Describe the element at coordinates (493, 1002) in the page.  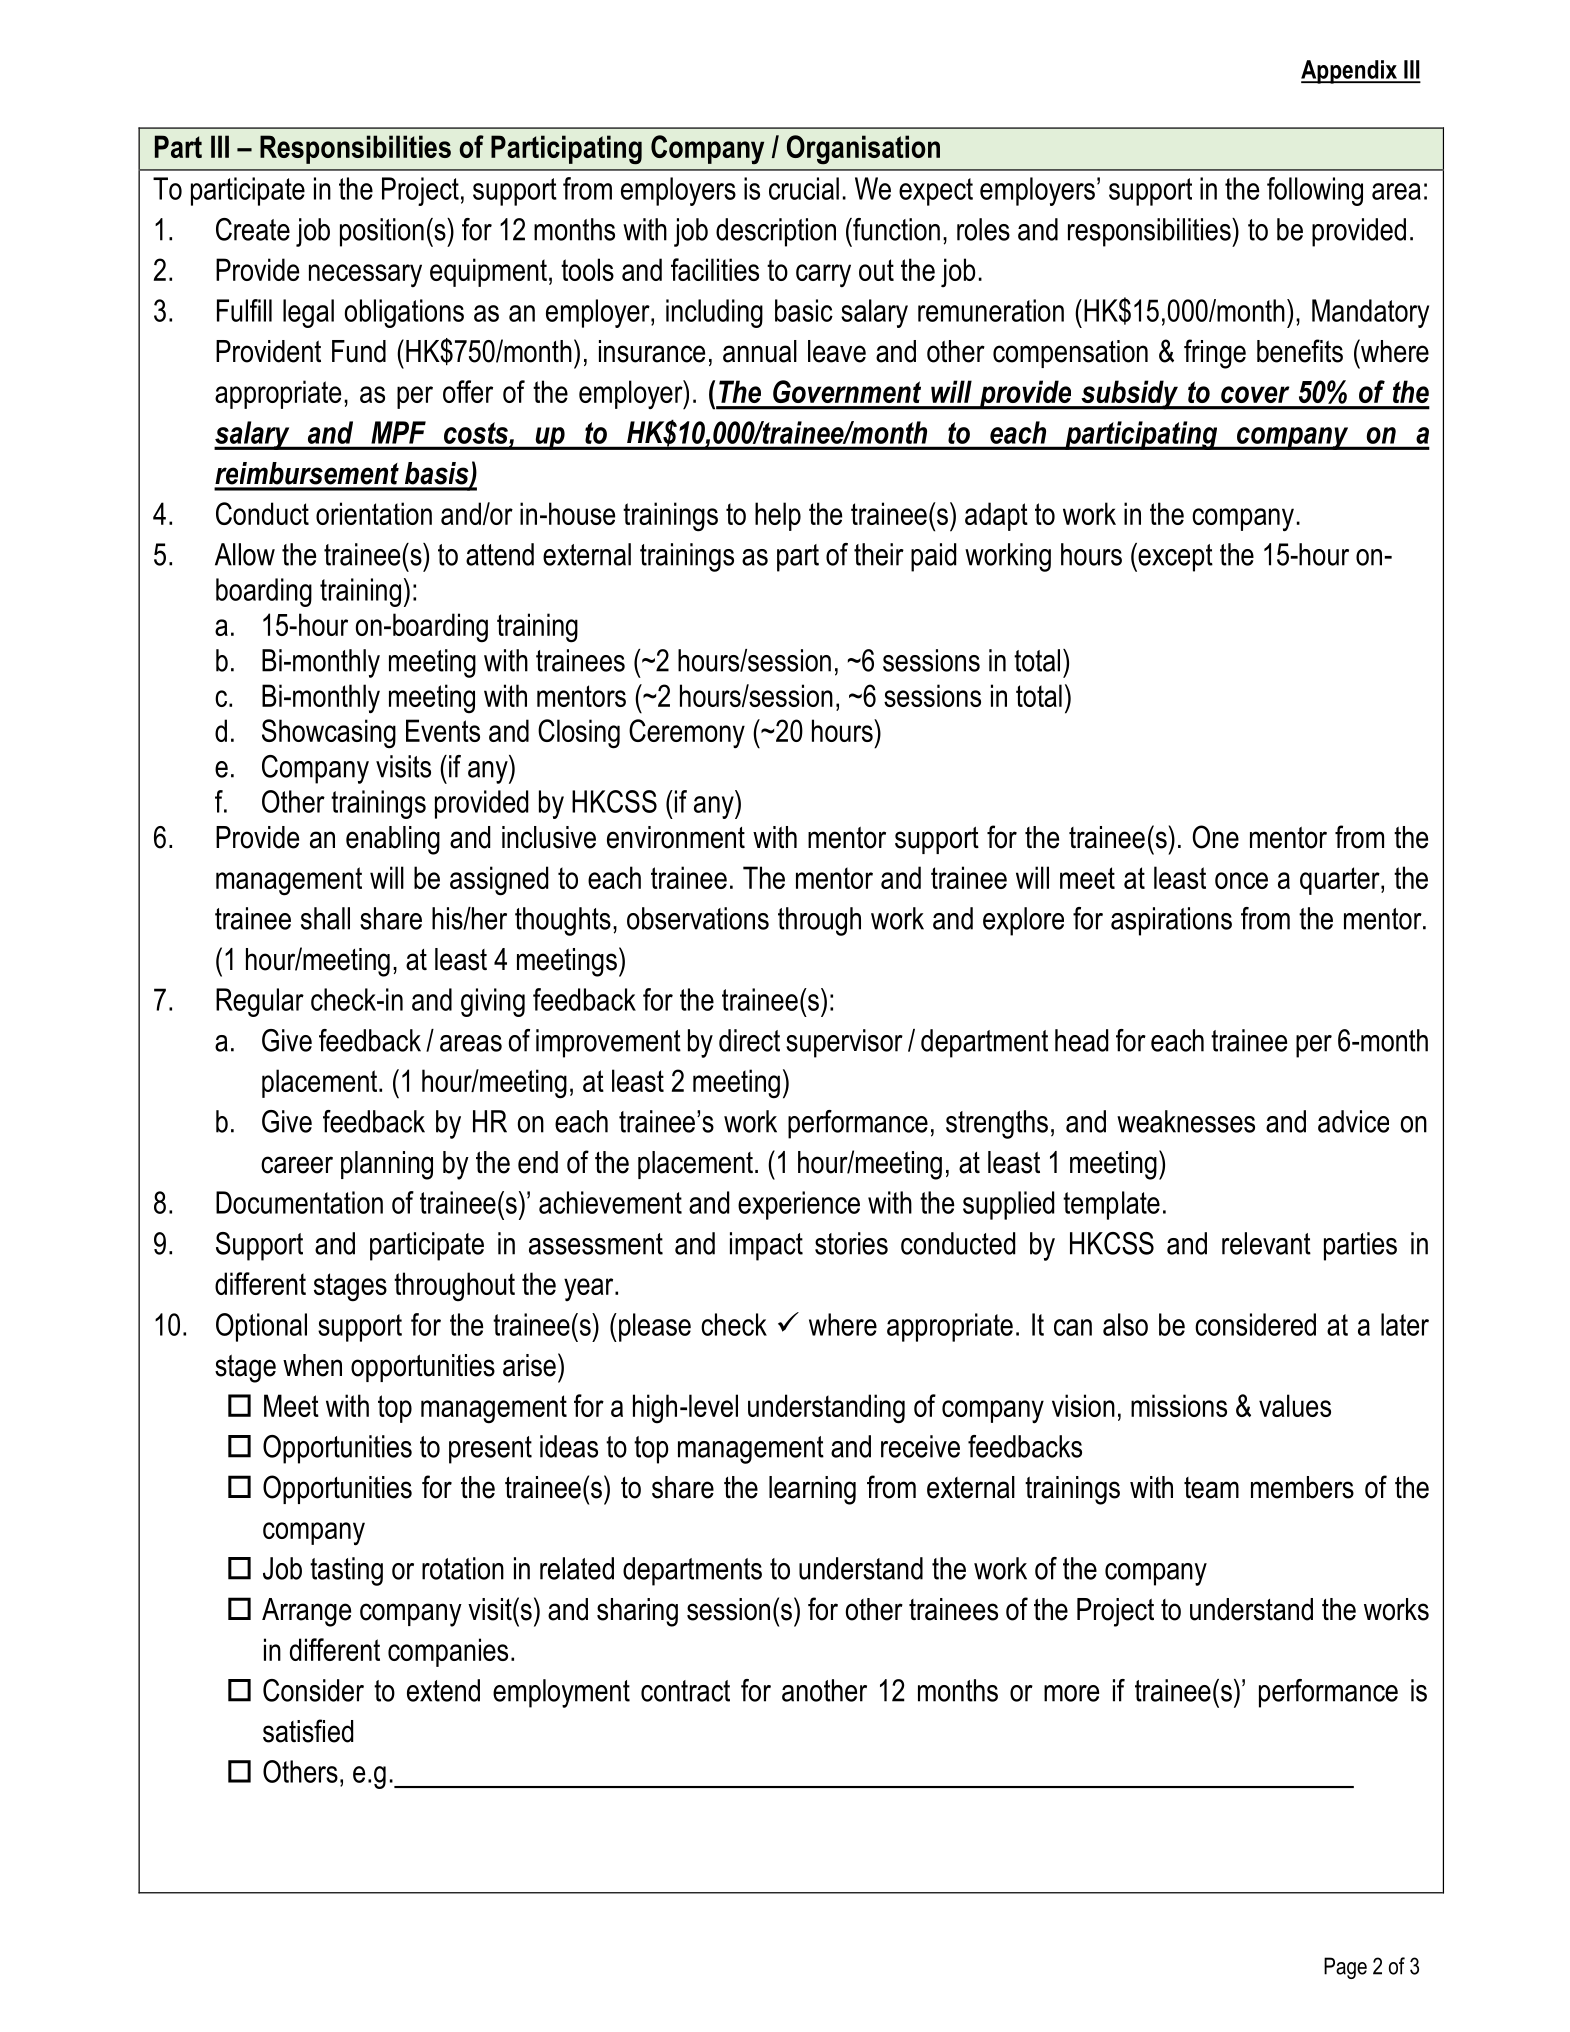
I see `giving` at that location.
